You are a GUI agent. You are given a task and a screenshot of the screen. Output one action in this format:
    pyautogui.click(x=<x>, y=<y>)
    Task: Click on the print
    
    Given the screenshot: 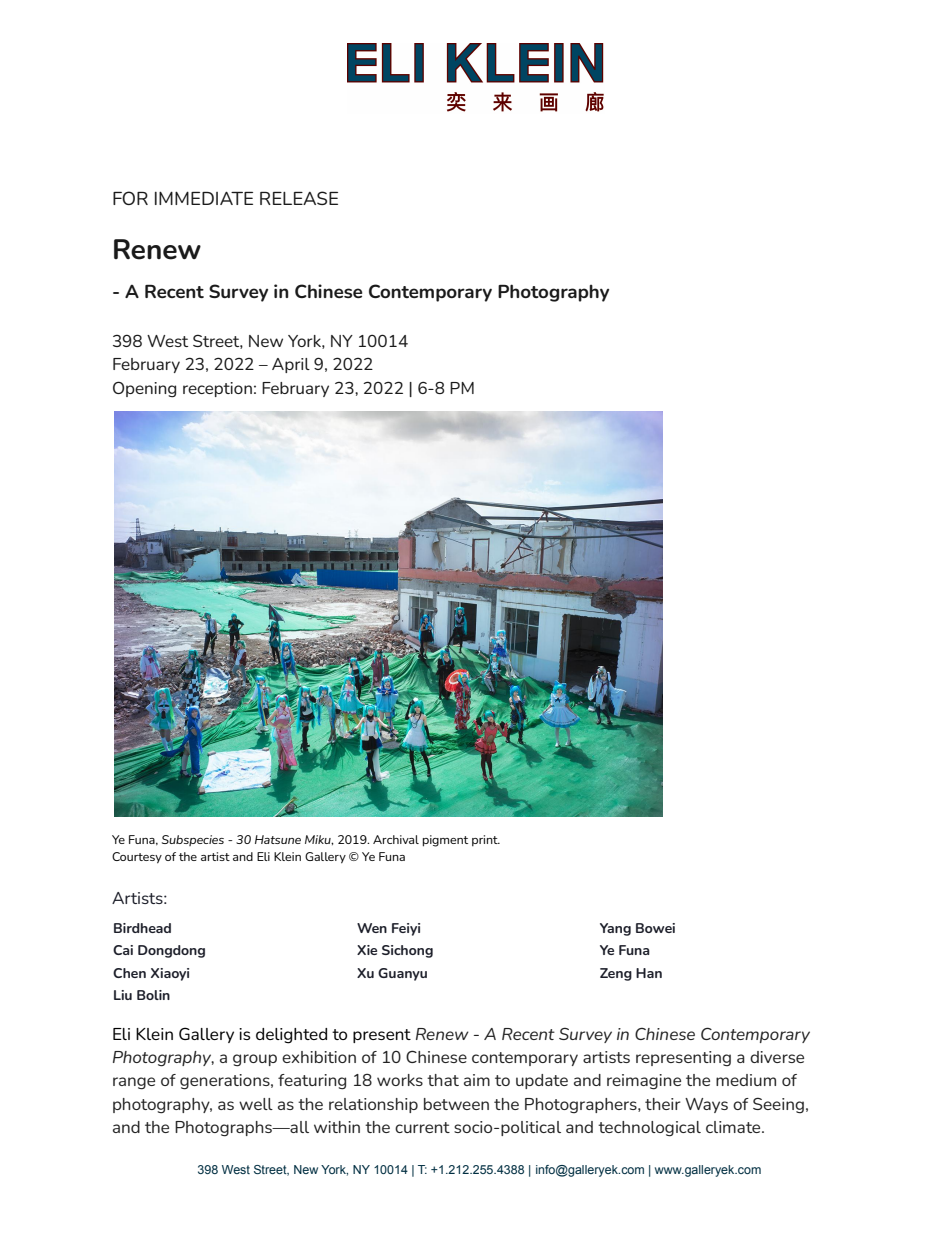 What is the action you would take?
    pyautogui.click(x=486, y=841)
